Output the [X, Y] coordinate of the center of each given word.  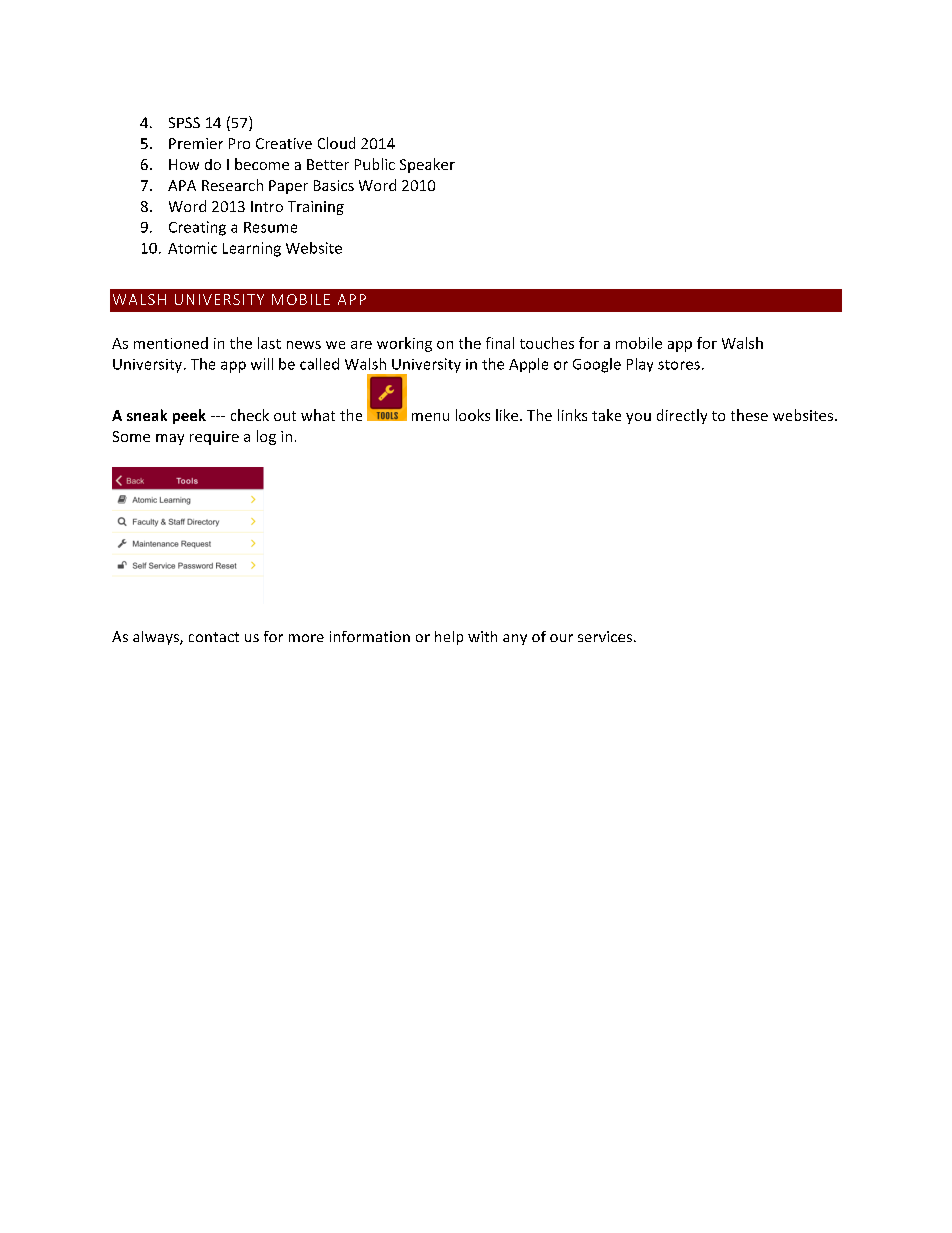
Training [316, 208]
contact [214, 637]
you [638, 418]
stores [679, 365]
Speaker [427, 165]
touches [547, 343]
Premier [196, 143]
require [214, 438]
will [262, 364]
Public [375, 164]
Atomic [192, 248]
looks [473, 415]
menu [430, 417]
